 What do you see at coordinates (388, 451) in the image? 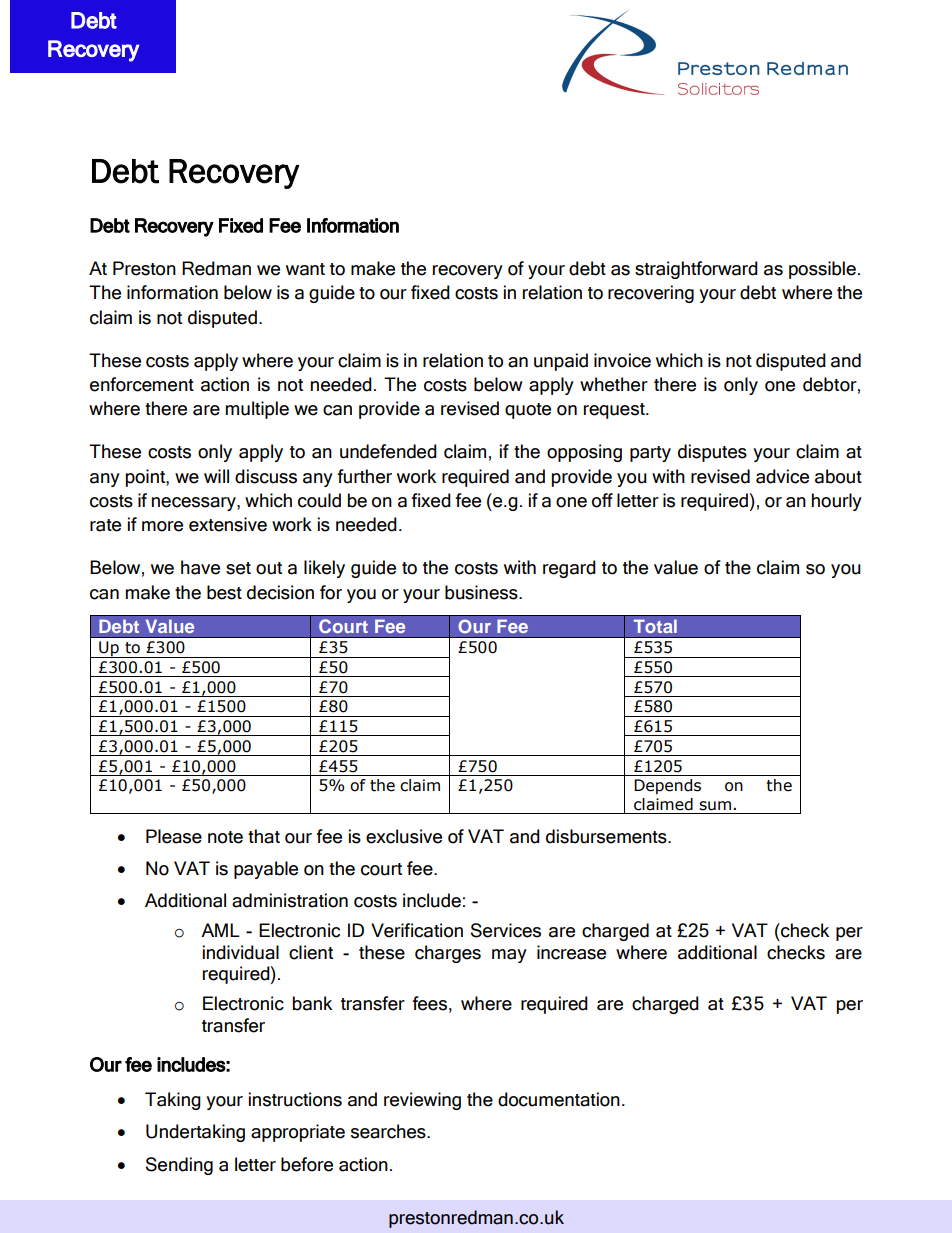
I see `undefended` at bounding box center [388, 451].
